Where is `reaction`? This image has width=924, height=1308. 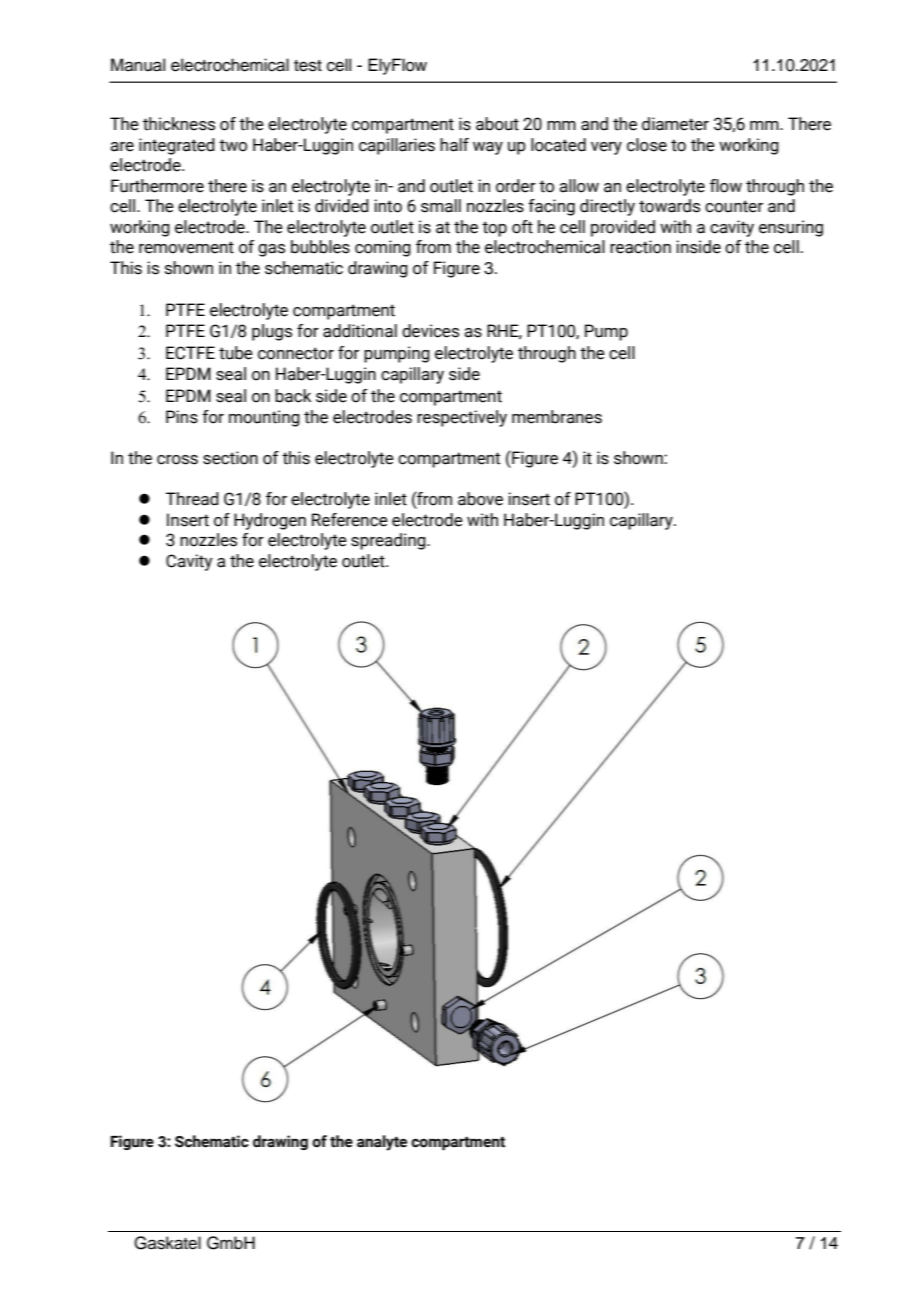 reaction is located at coordinates (640, 247).
